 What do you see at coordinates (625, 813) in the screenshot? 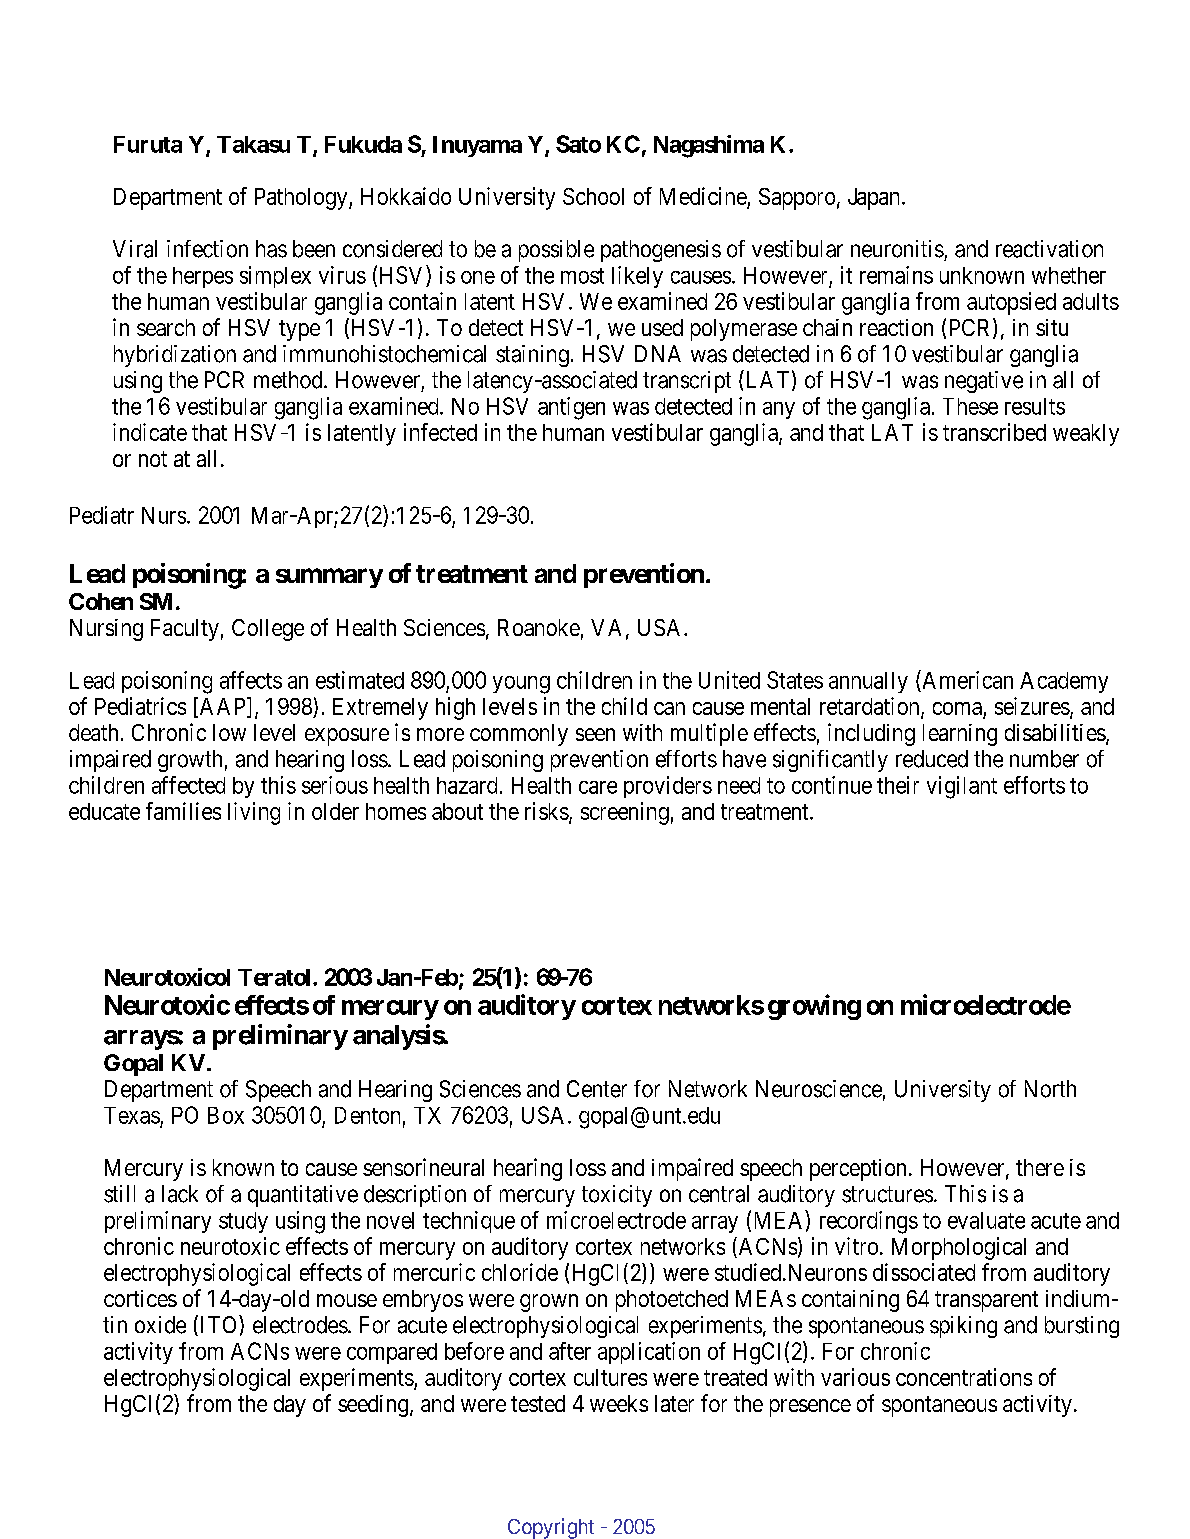
I see `screening` at bounding box center [625, 813].
